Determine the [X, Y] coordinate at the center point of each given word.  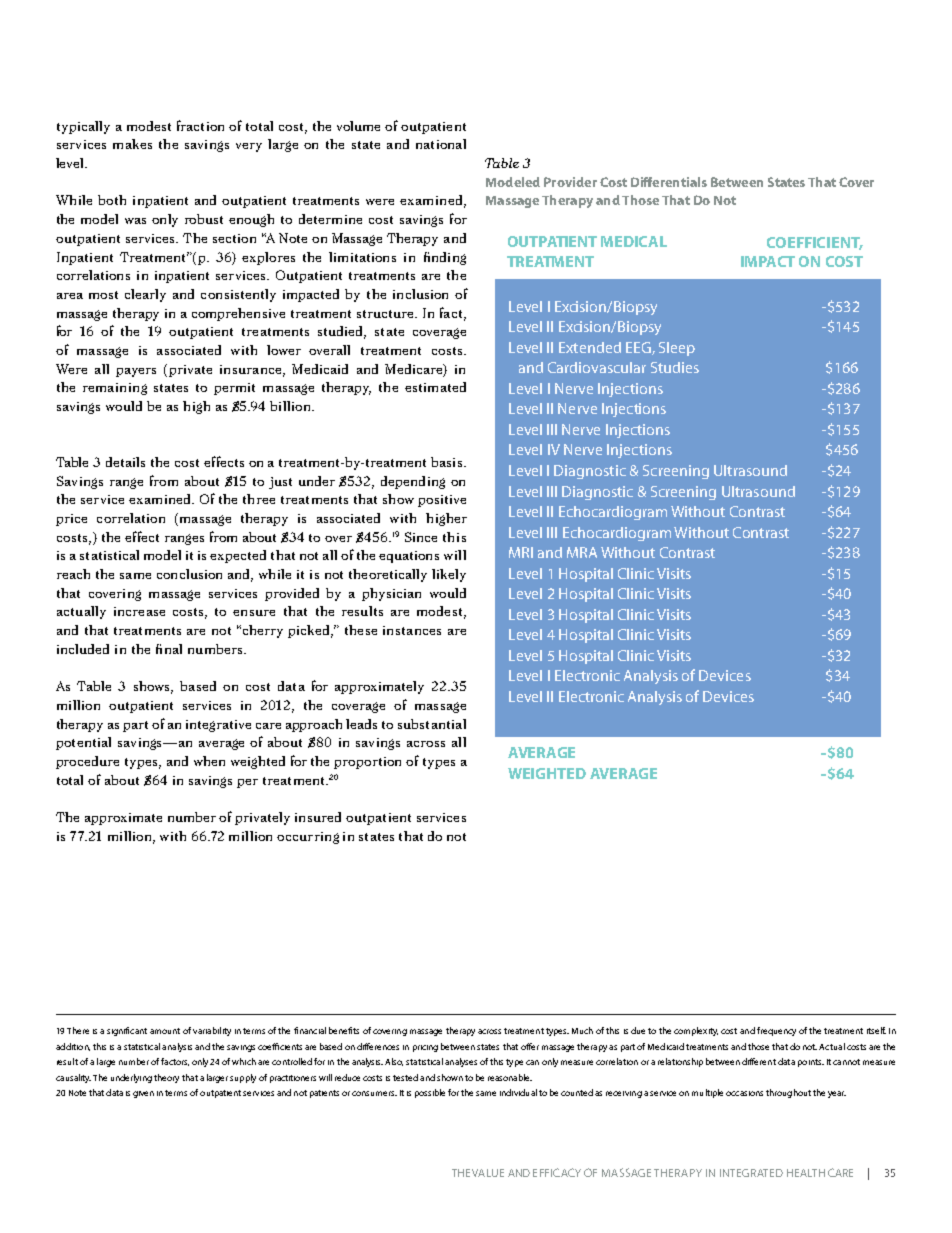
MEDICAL [634, 241]
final [169, 649]
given [143, 1094]
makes [132, 144]
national [441, 144]
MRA [582, 552]
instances [412, 630]
